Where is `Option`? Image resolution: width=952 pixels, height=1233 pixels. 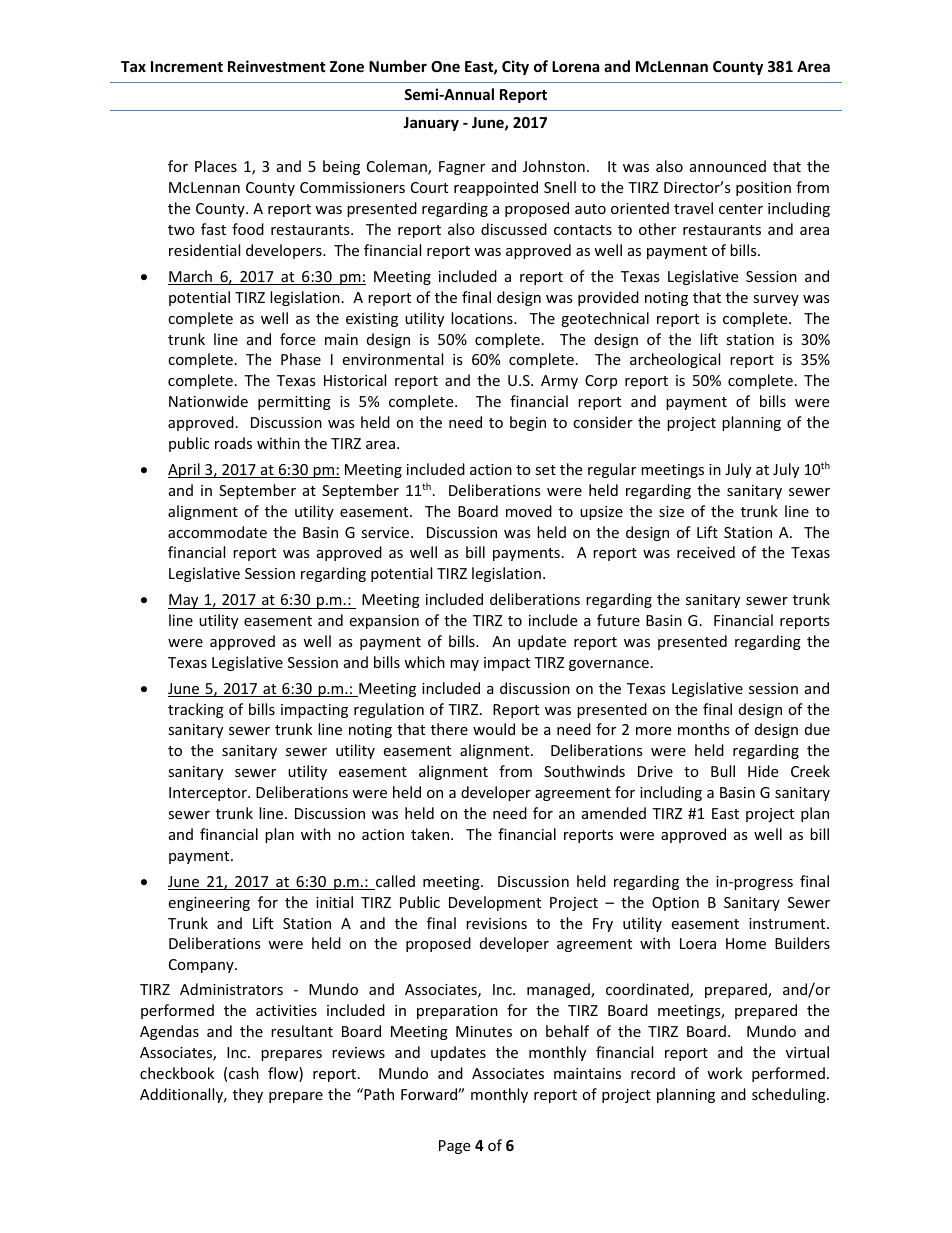 Option is located at coordinates (675, 904).
